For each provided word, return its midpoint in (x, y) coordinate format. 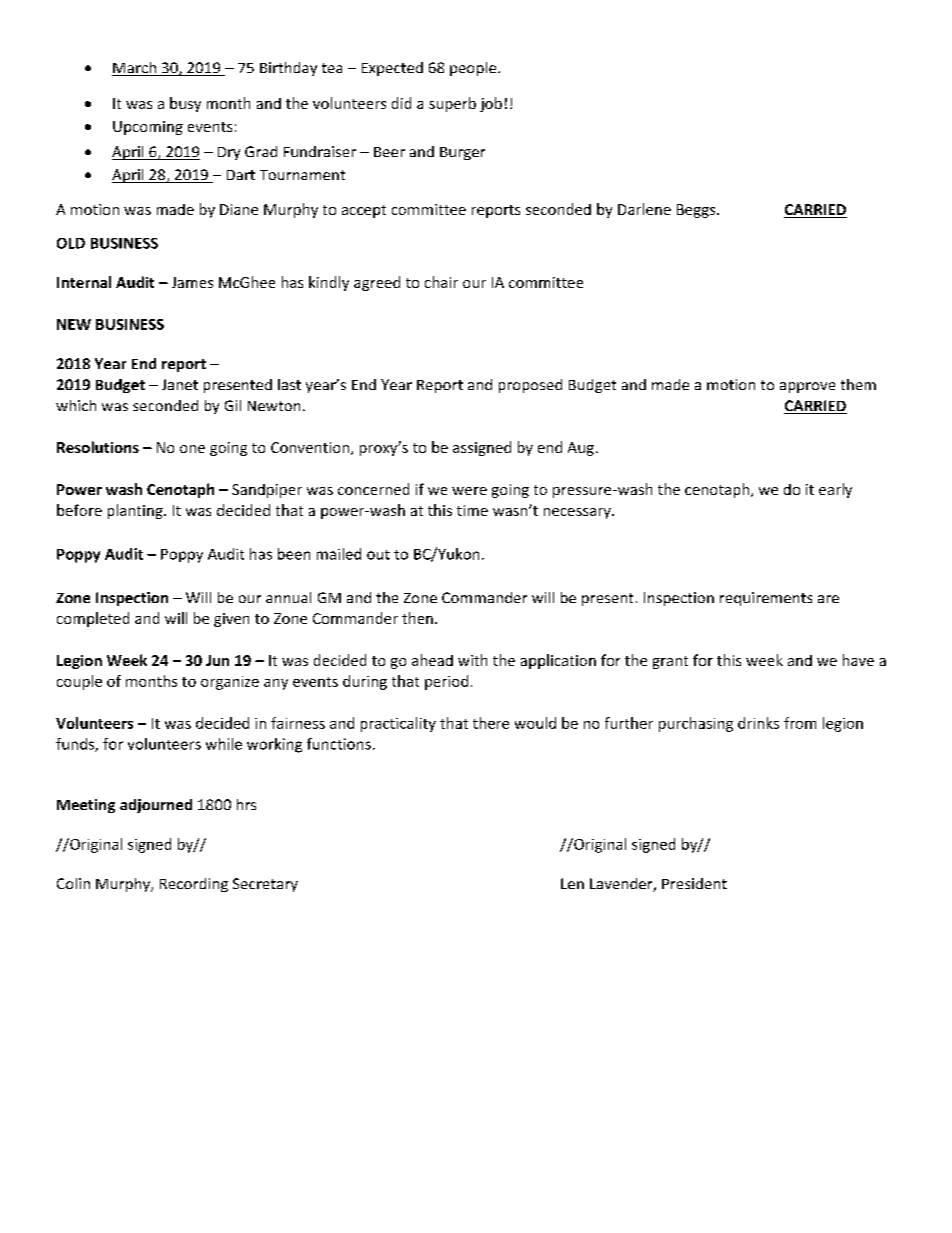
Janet (180, 384)
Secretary (265, 885)
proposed (530, 386)
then (417, 618)
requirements (766, 599)
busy (185, 104)
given (231, 620)
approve (807, 387)
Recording (194, 885)
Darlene (644, 209)
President (694, 883)
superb (452, 104)
